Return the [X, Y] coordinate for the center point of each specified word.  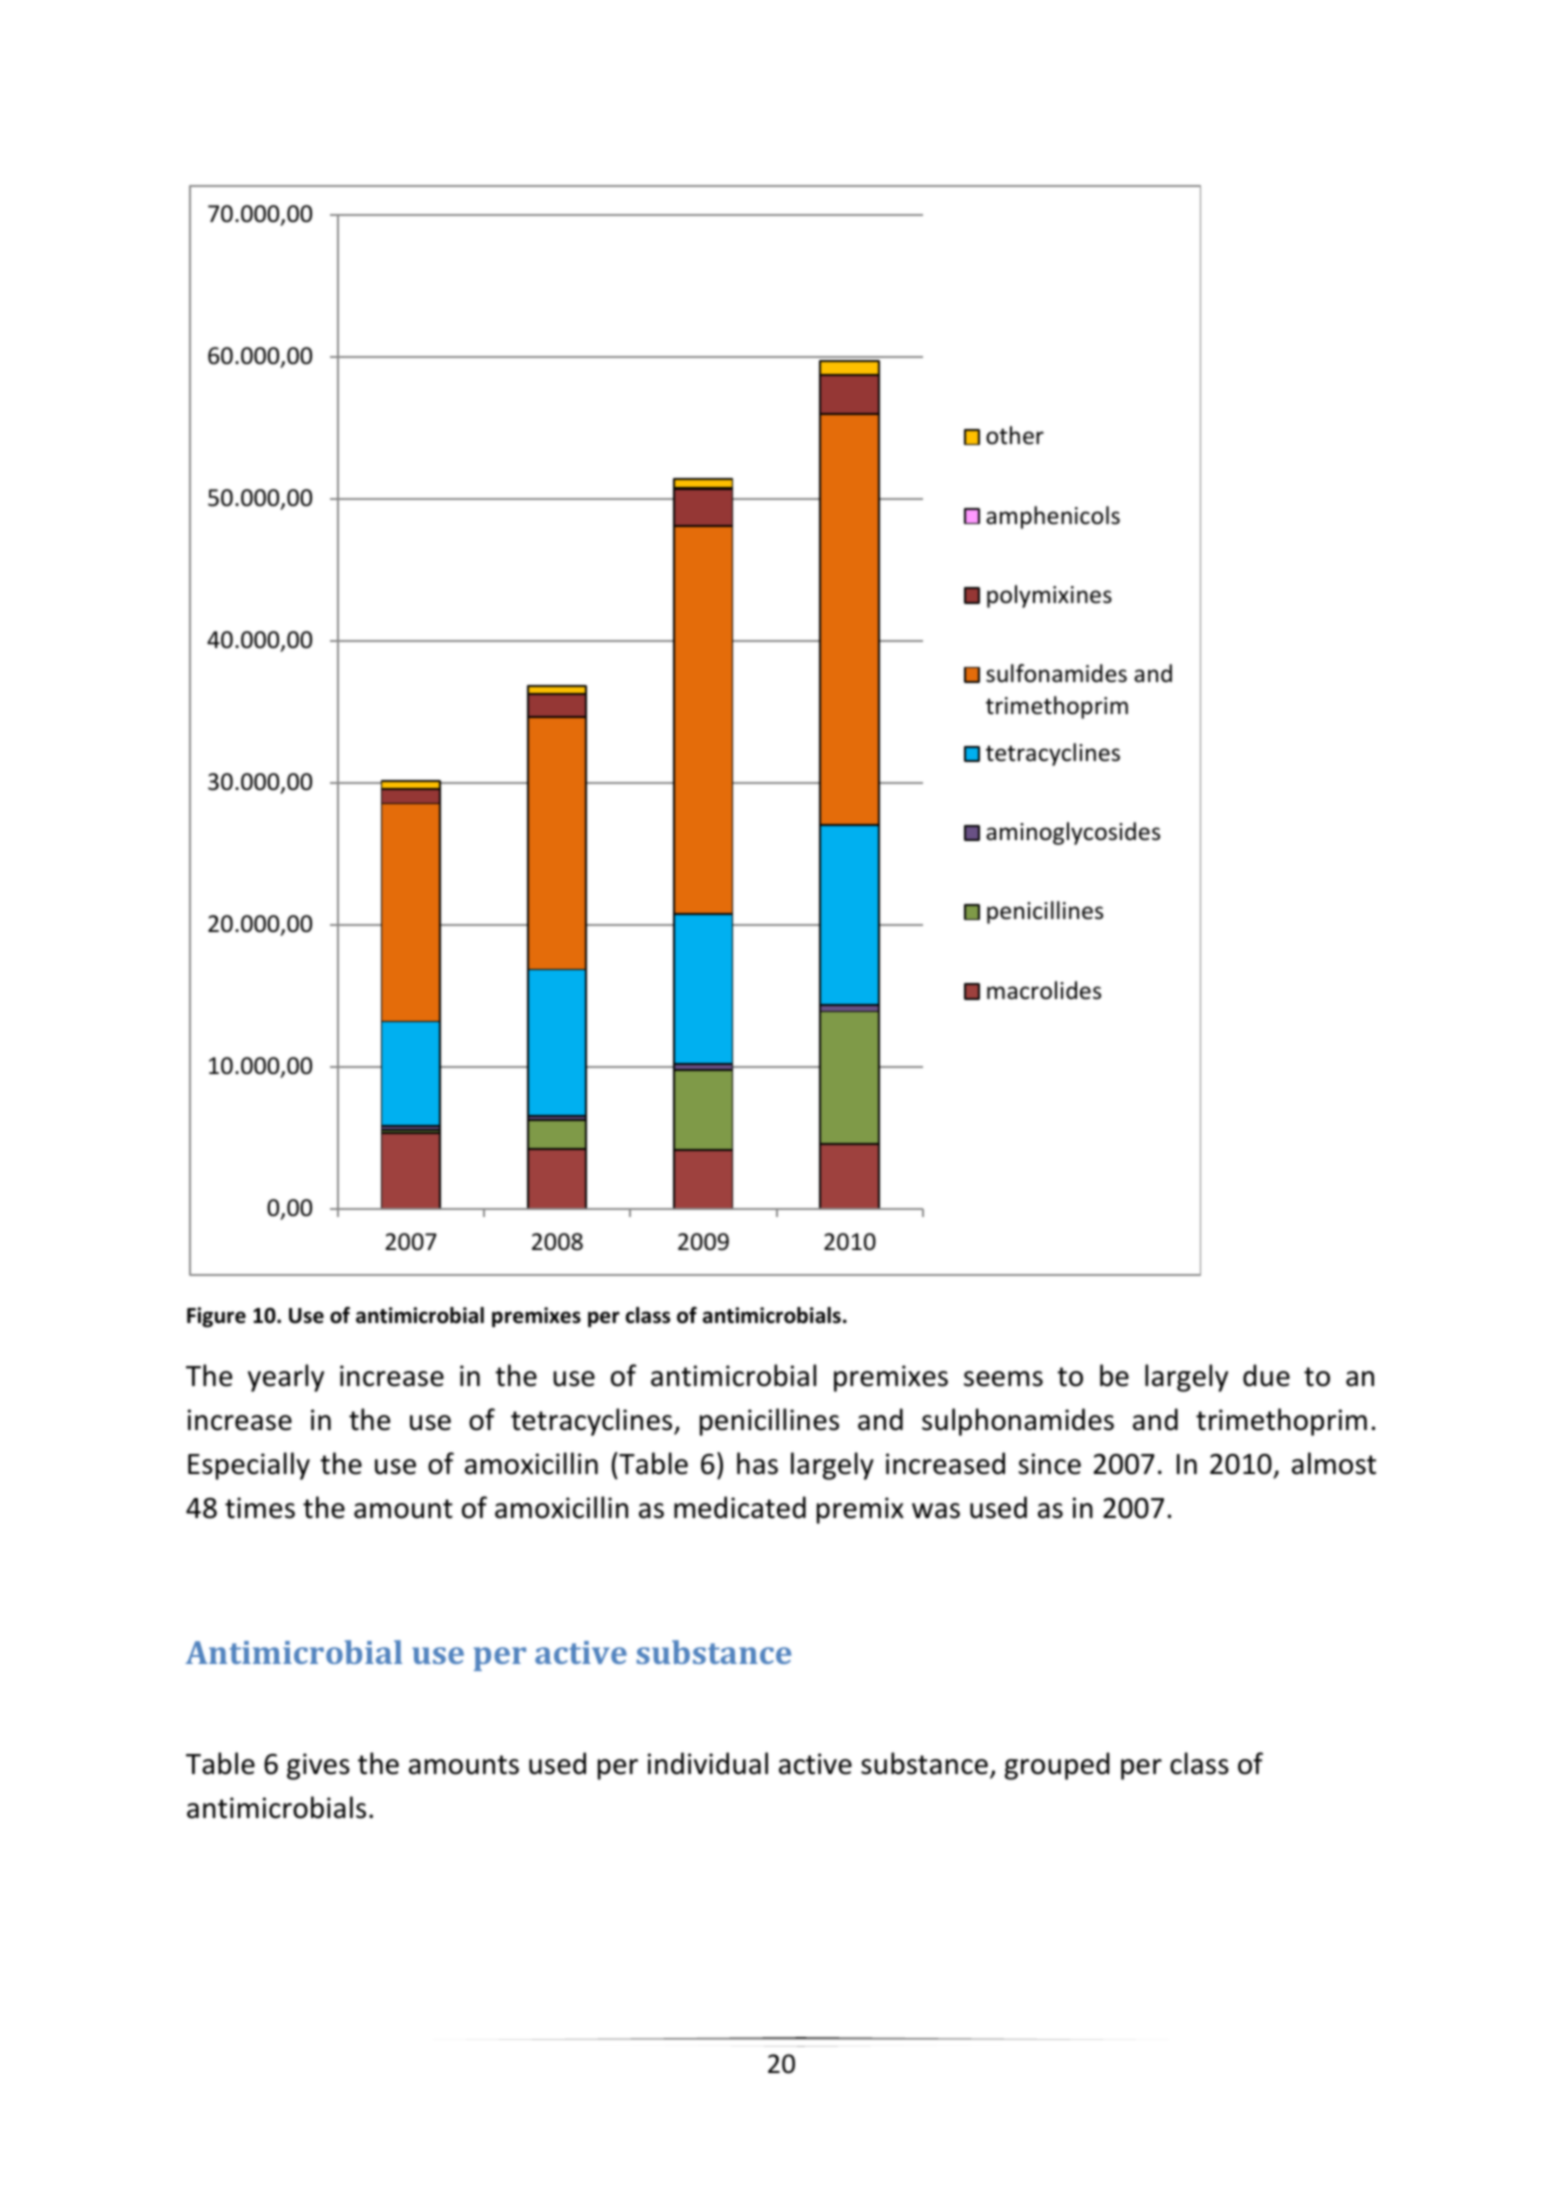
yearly [286, 1378]
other [1015, 435]
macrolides [1044, 990]
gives [318, 1766]
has [757, 1463]
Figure [216, 1317]
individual [708, 1763]
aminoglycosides [1073, 833]
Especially [249, 1466]
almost [1334, 1463]
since [1049, 1464]
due [1266, 1375]
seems [1003, 1379]
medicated [740, 1507]
